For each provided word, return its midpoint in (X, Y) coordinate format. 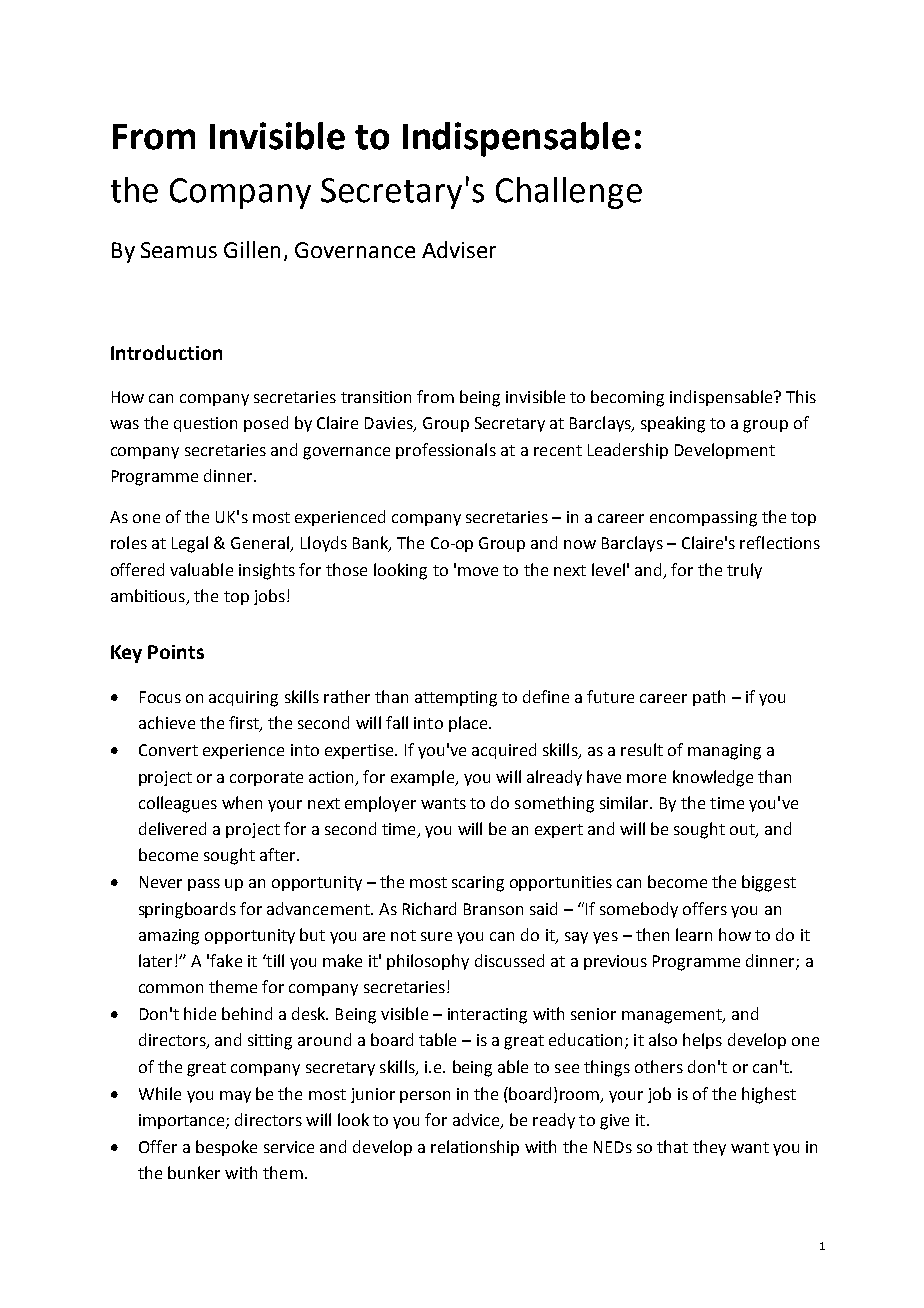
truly (744, 571)
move (478, 571)
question (205, 424)
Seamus (179, 250)
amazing (169, 937)
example (424, 778)
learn (694, 934)
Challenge (569, 193)
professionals (446, 451)
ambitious (149, 597)
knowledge (713, 778)
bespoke (226, 1148)
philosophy (428, 962)
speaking (673, 424)
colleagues (178, 804)
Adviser (459, 249)
